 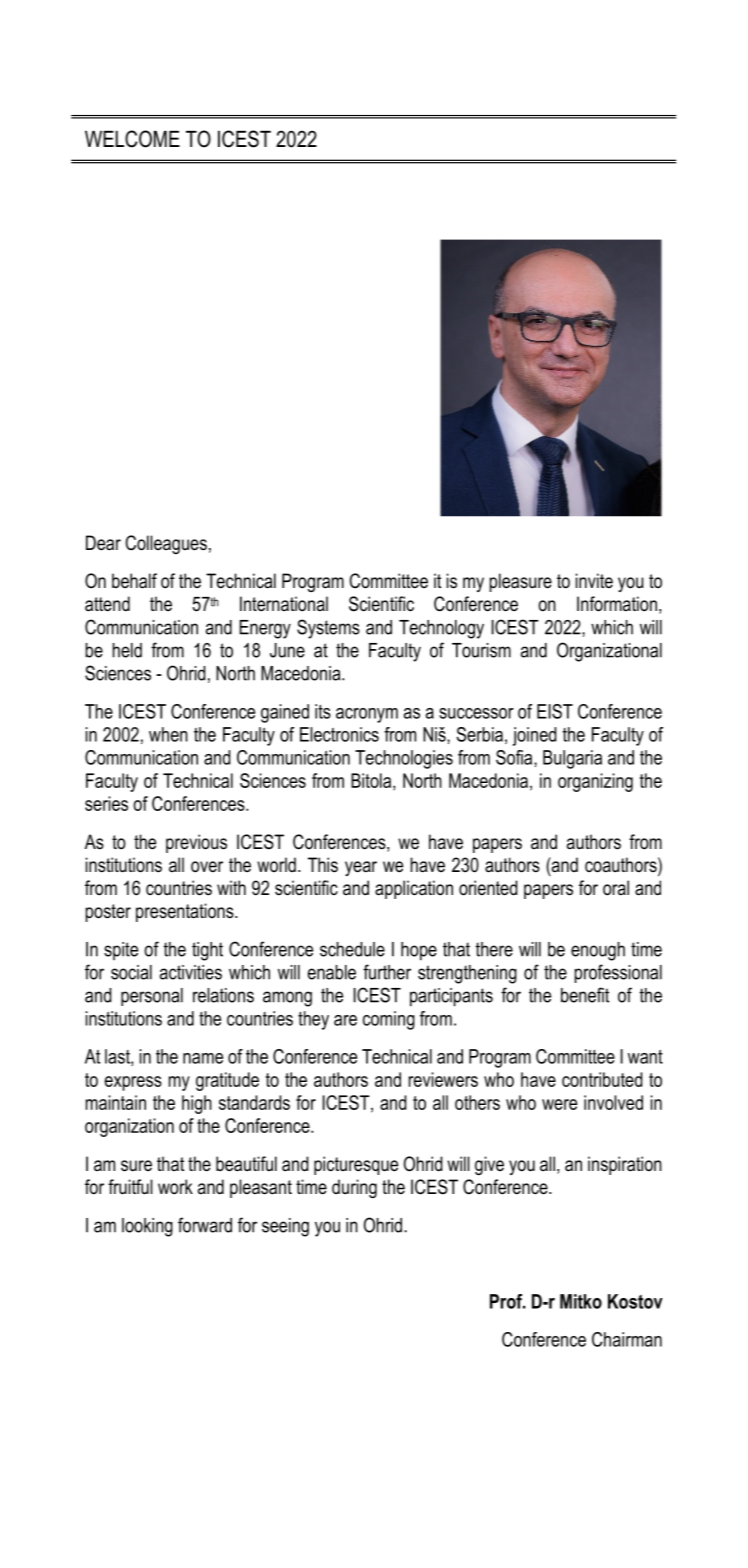 I want to click on looking, so click(x=147, y=1227).
